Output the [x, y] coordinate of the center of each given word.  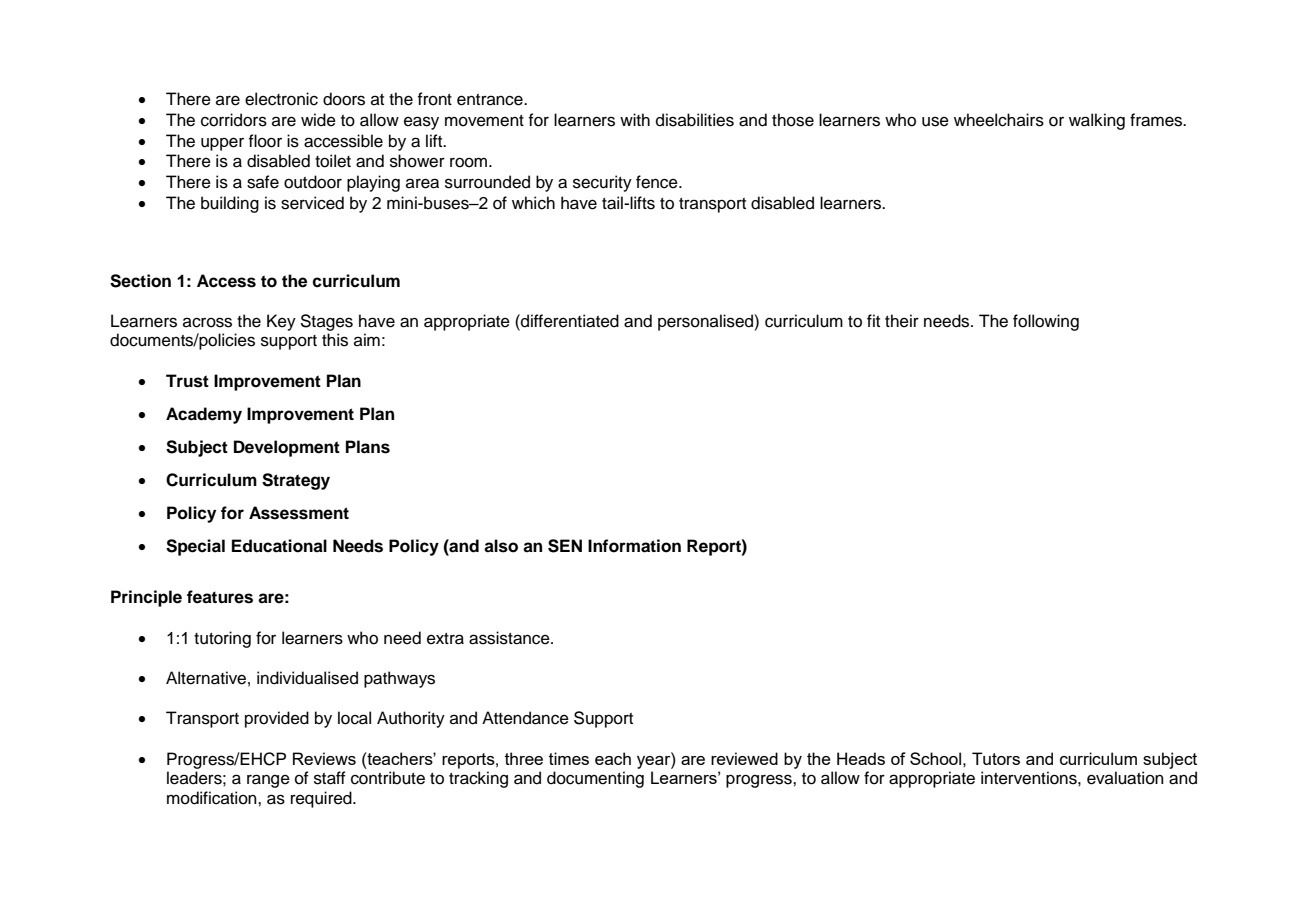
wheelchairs [999, 120]
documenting [595, 779]
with [635, 119]
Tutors [996, 758]
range [268, 781]
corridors [234, 120]
